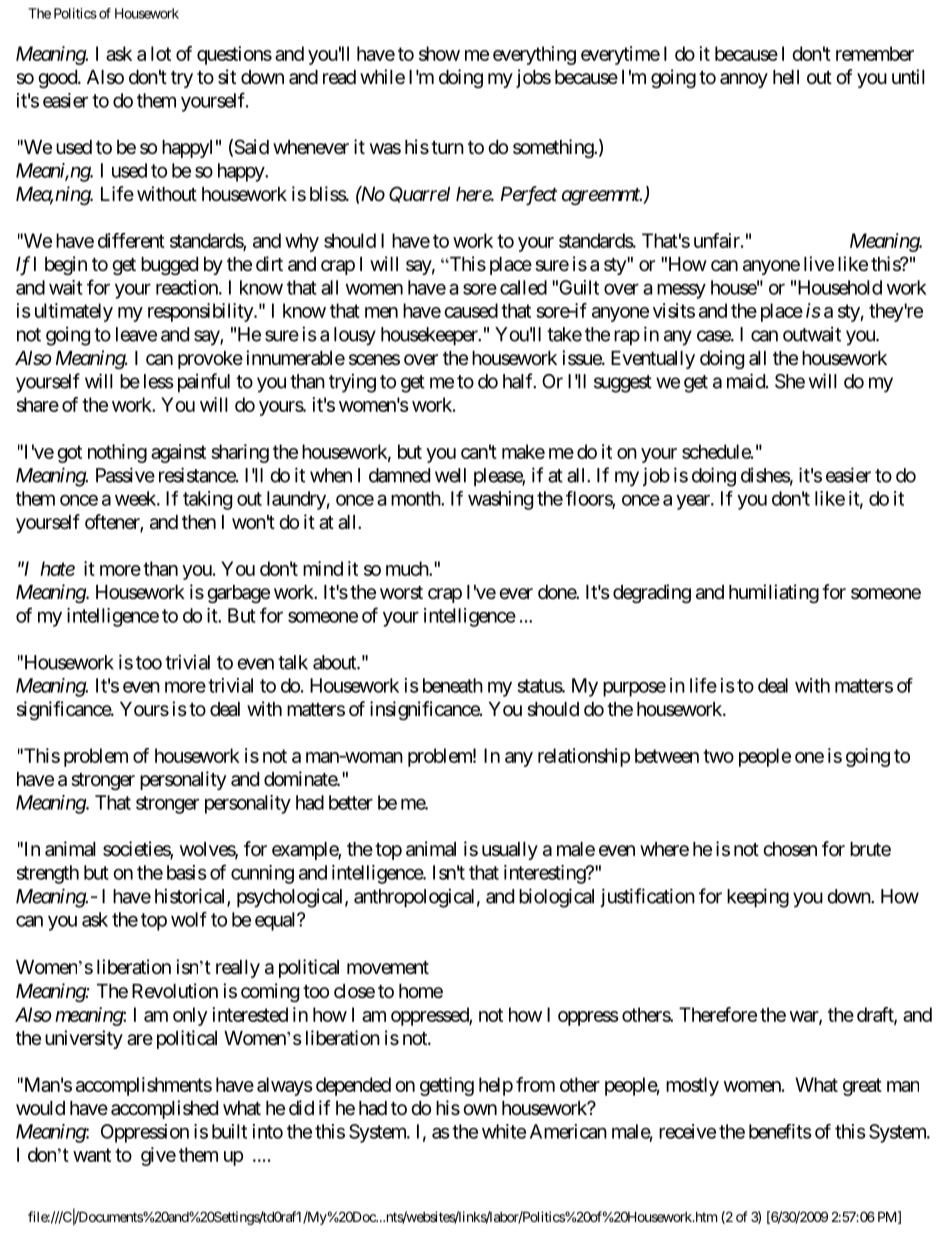 This screenshot has width=952, height=1233. I want to click on chosen, so click(790, 849).
